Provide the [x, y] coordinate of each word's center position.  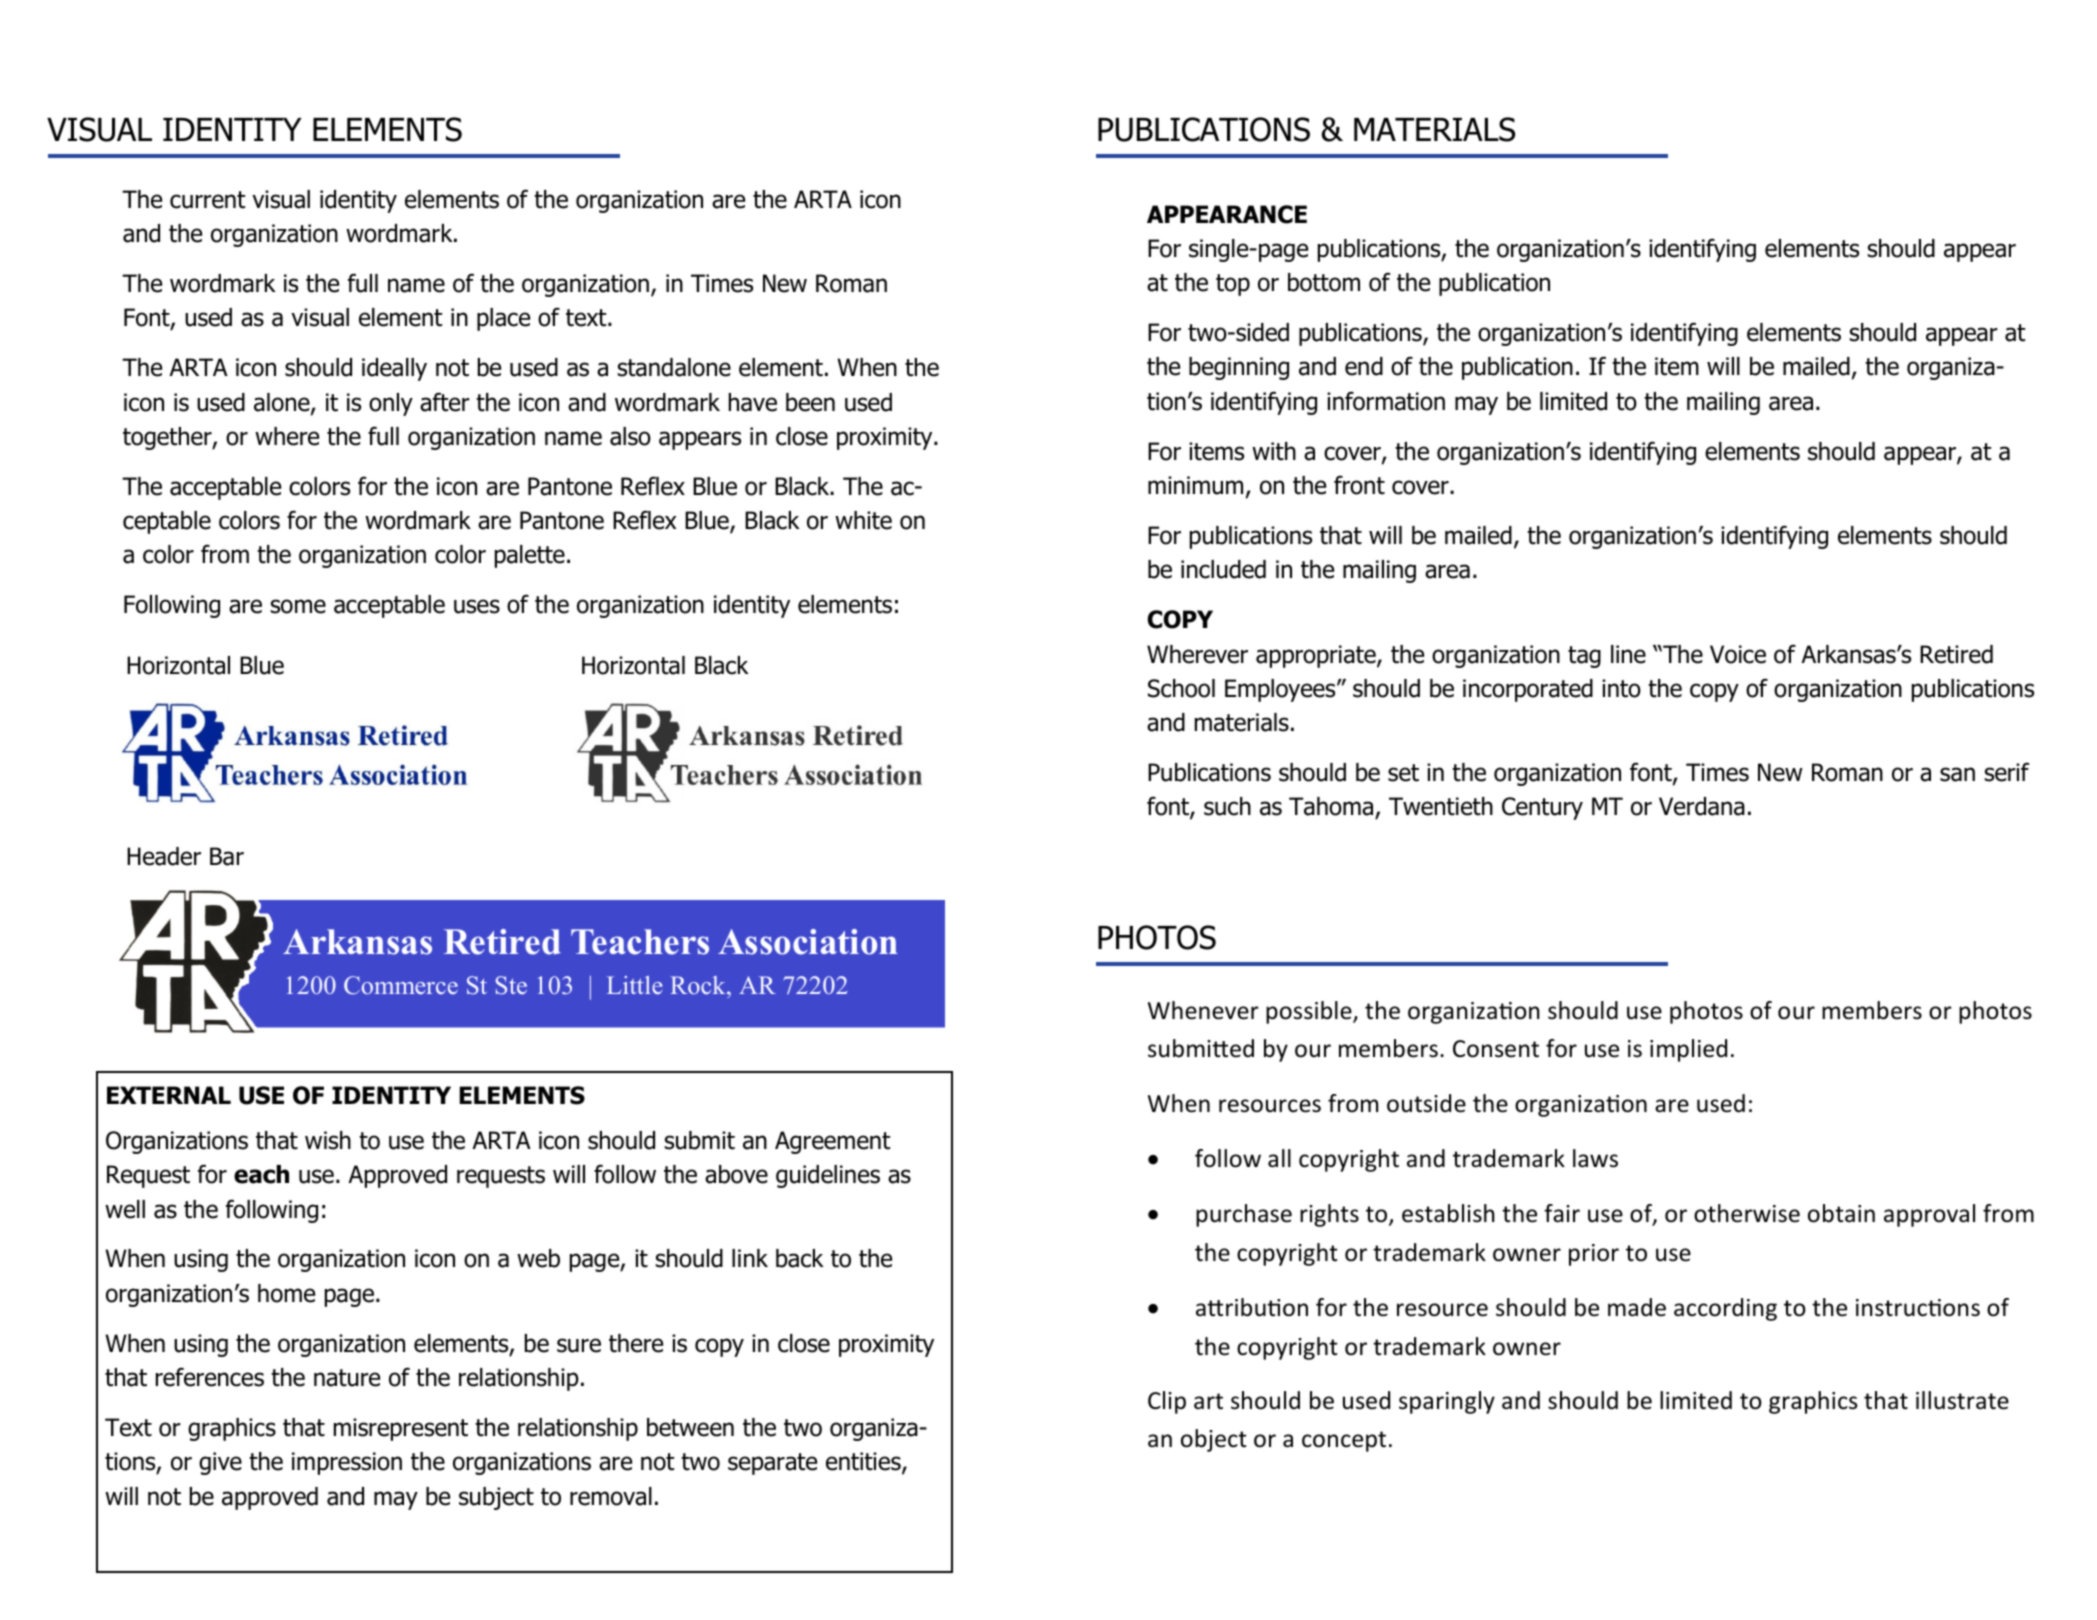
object [1214, 1440]
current [207, 200]
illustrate [1962, 1400]
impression [347, 1463]
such [1227, 806]
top [1233, 285]
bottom [1324, 282]
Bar [227, 856]
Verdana [1702, 806]
